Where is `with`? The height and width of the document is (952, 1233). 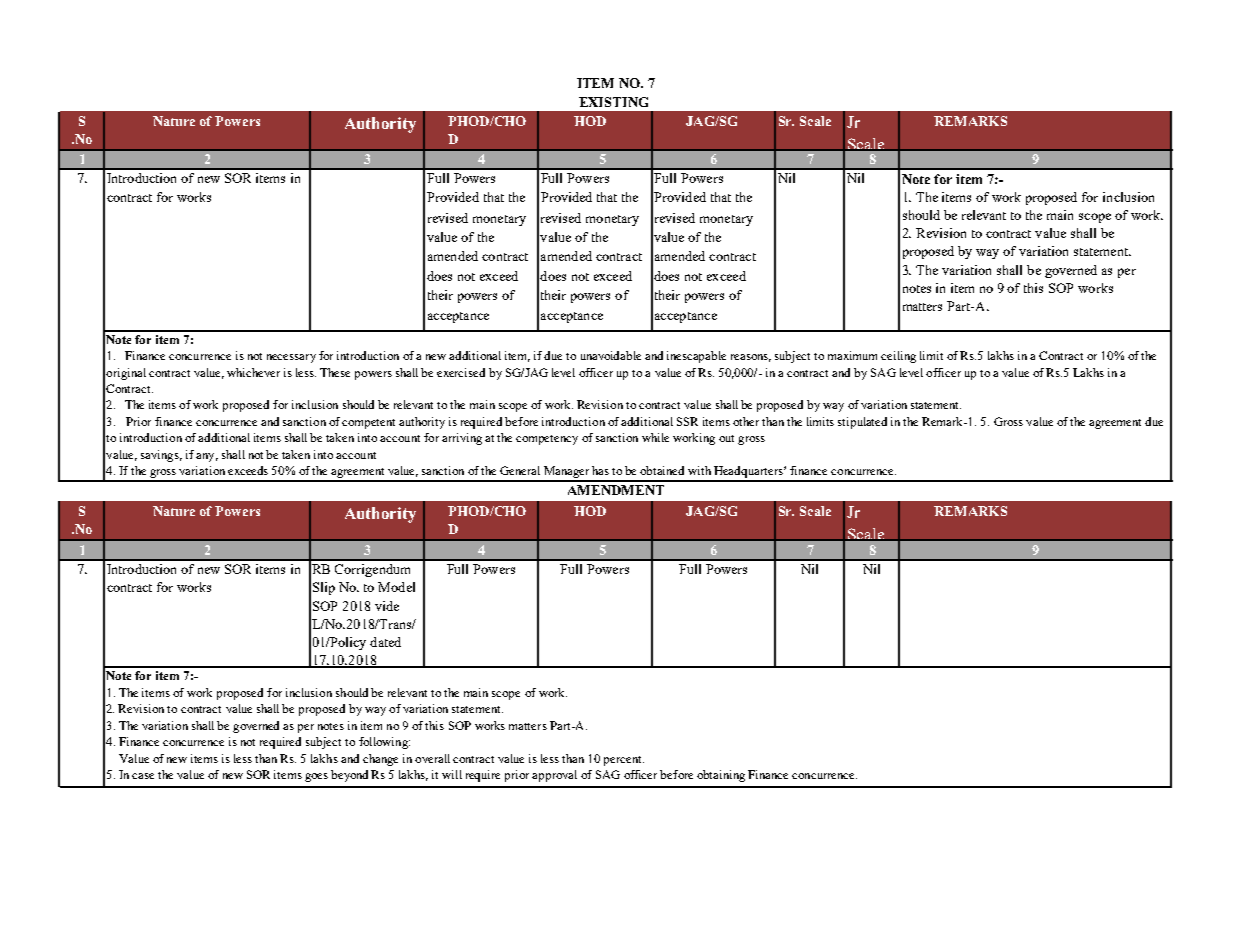 with is located at coordinates (699, 470).
